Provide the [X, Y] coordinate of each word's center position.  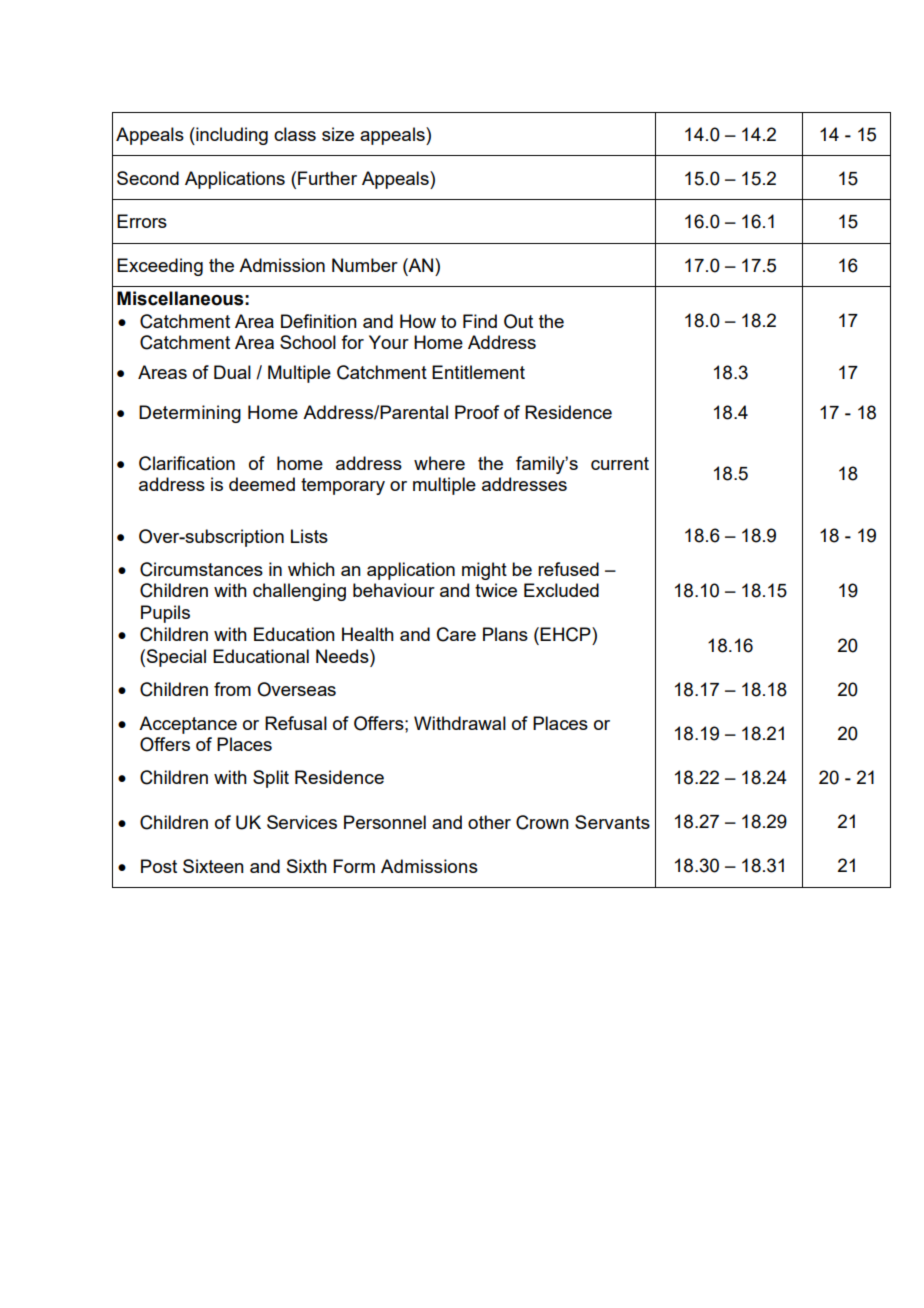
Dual [232, 372]
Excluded [561, 590]
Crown [542, 822]
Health [368, 634]
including [231, 136]
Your [389, 342]
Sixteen [213, 866]
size [338, 134]
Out [518, 321]
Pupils [165, 614]
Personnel [385, 822]
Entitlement [478, 372]
